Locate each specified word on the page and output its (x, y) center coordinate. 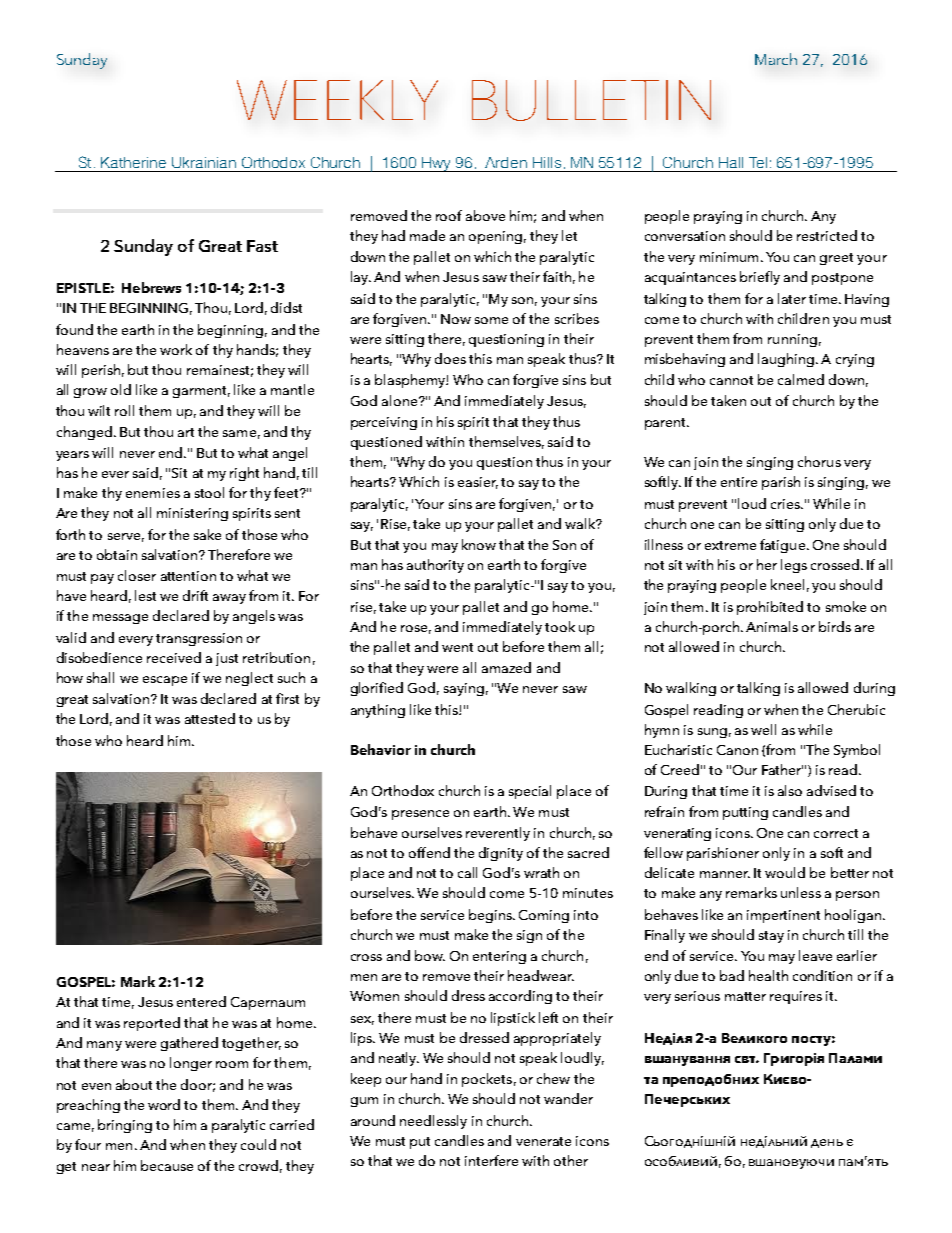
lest (145, 595)
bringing (125, 1126)
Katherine (133, 162)
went (457, 647)
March (776, 59)
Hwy (436, 164)
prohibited (770, 608)
